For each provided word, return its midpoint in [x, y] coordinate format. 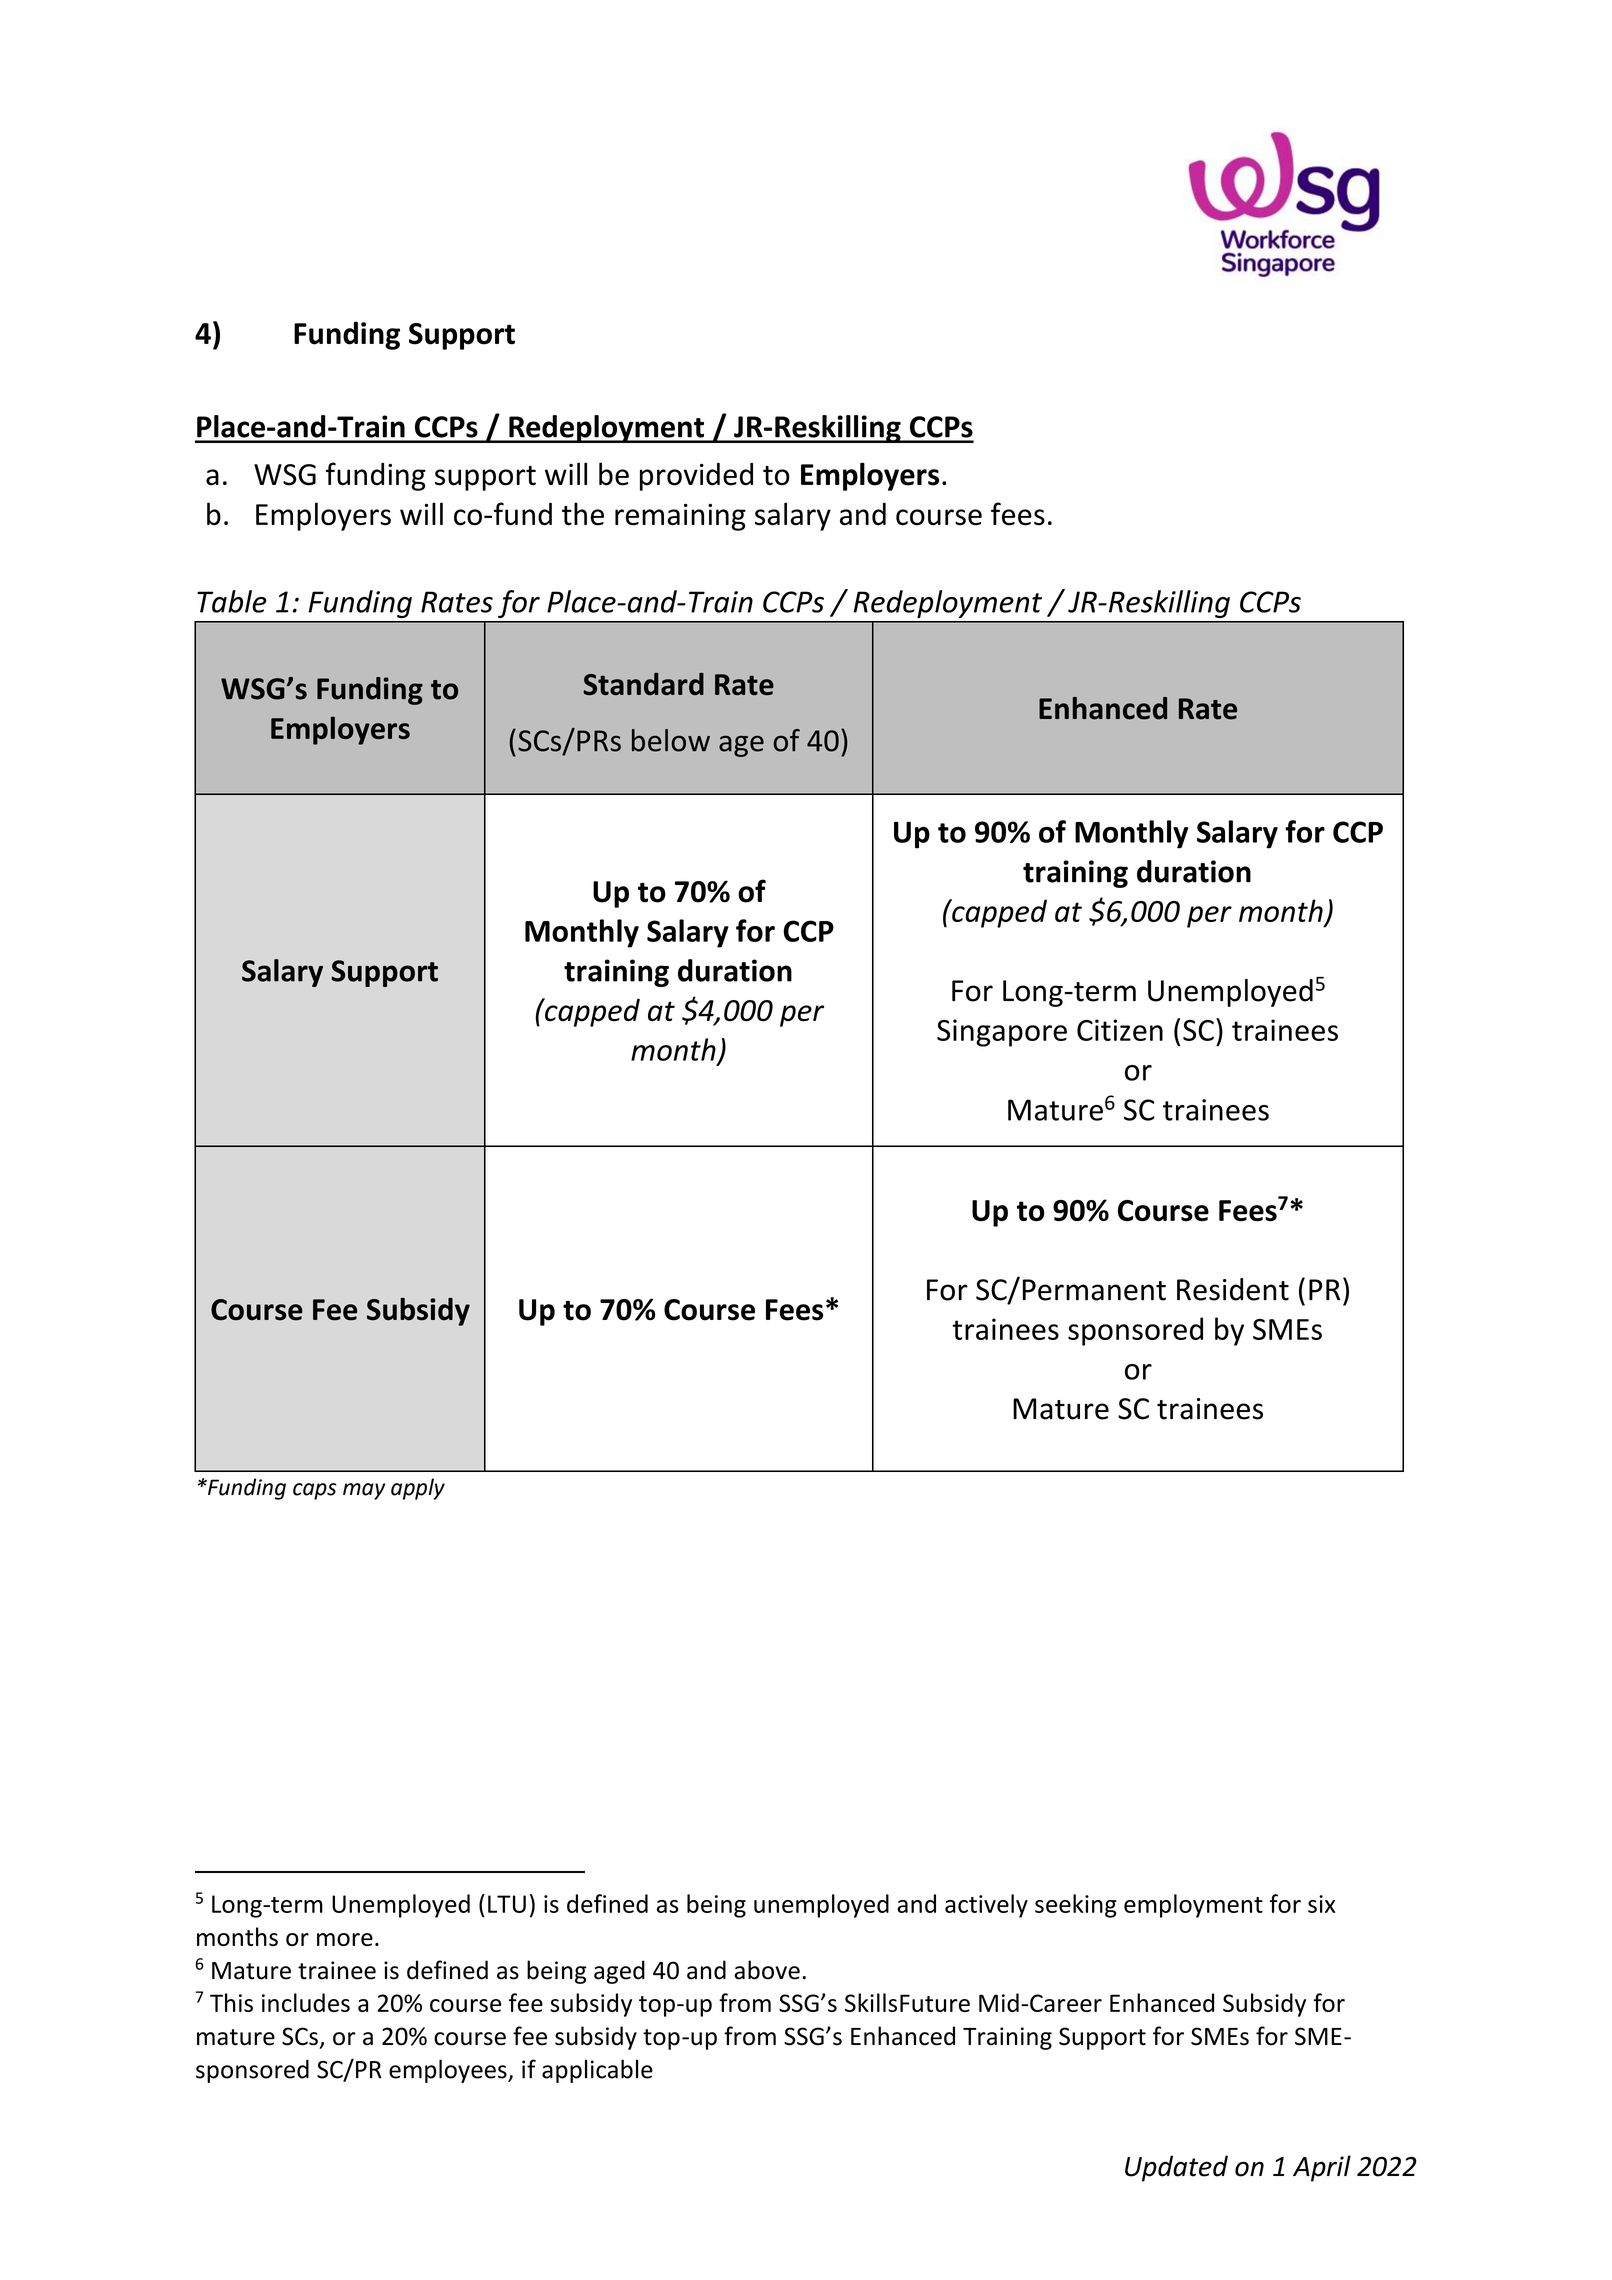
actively [986, 1906]
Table [232, 601]
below [671, 740]
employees [449, 2071]
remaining [680, 517]
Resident [1233, 1289]
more [345, 1939]
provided [696, 477]
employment [1193, 1906]
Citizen [1120, 1030]
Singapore [1002, 1033]
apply [418, 1489]
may [364, 1491]
